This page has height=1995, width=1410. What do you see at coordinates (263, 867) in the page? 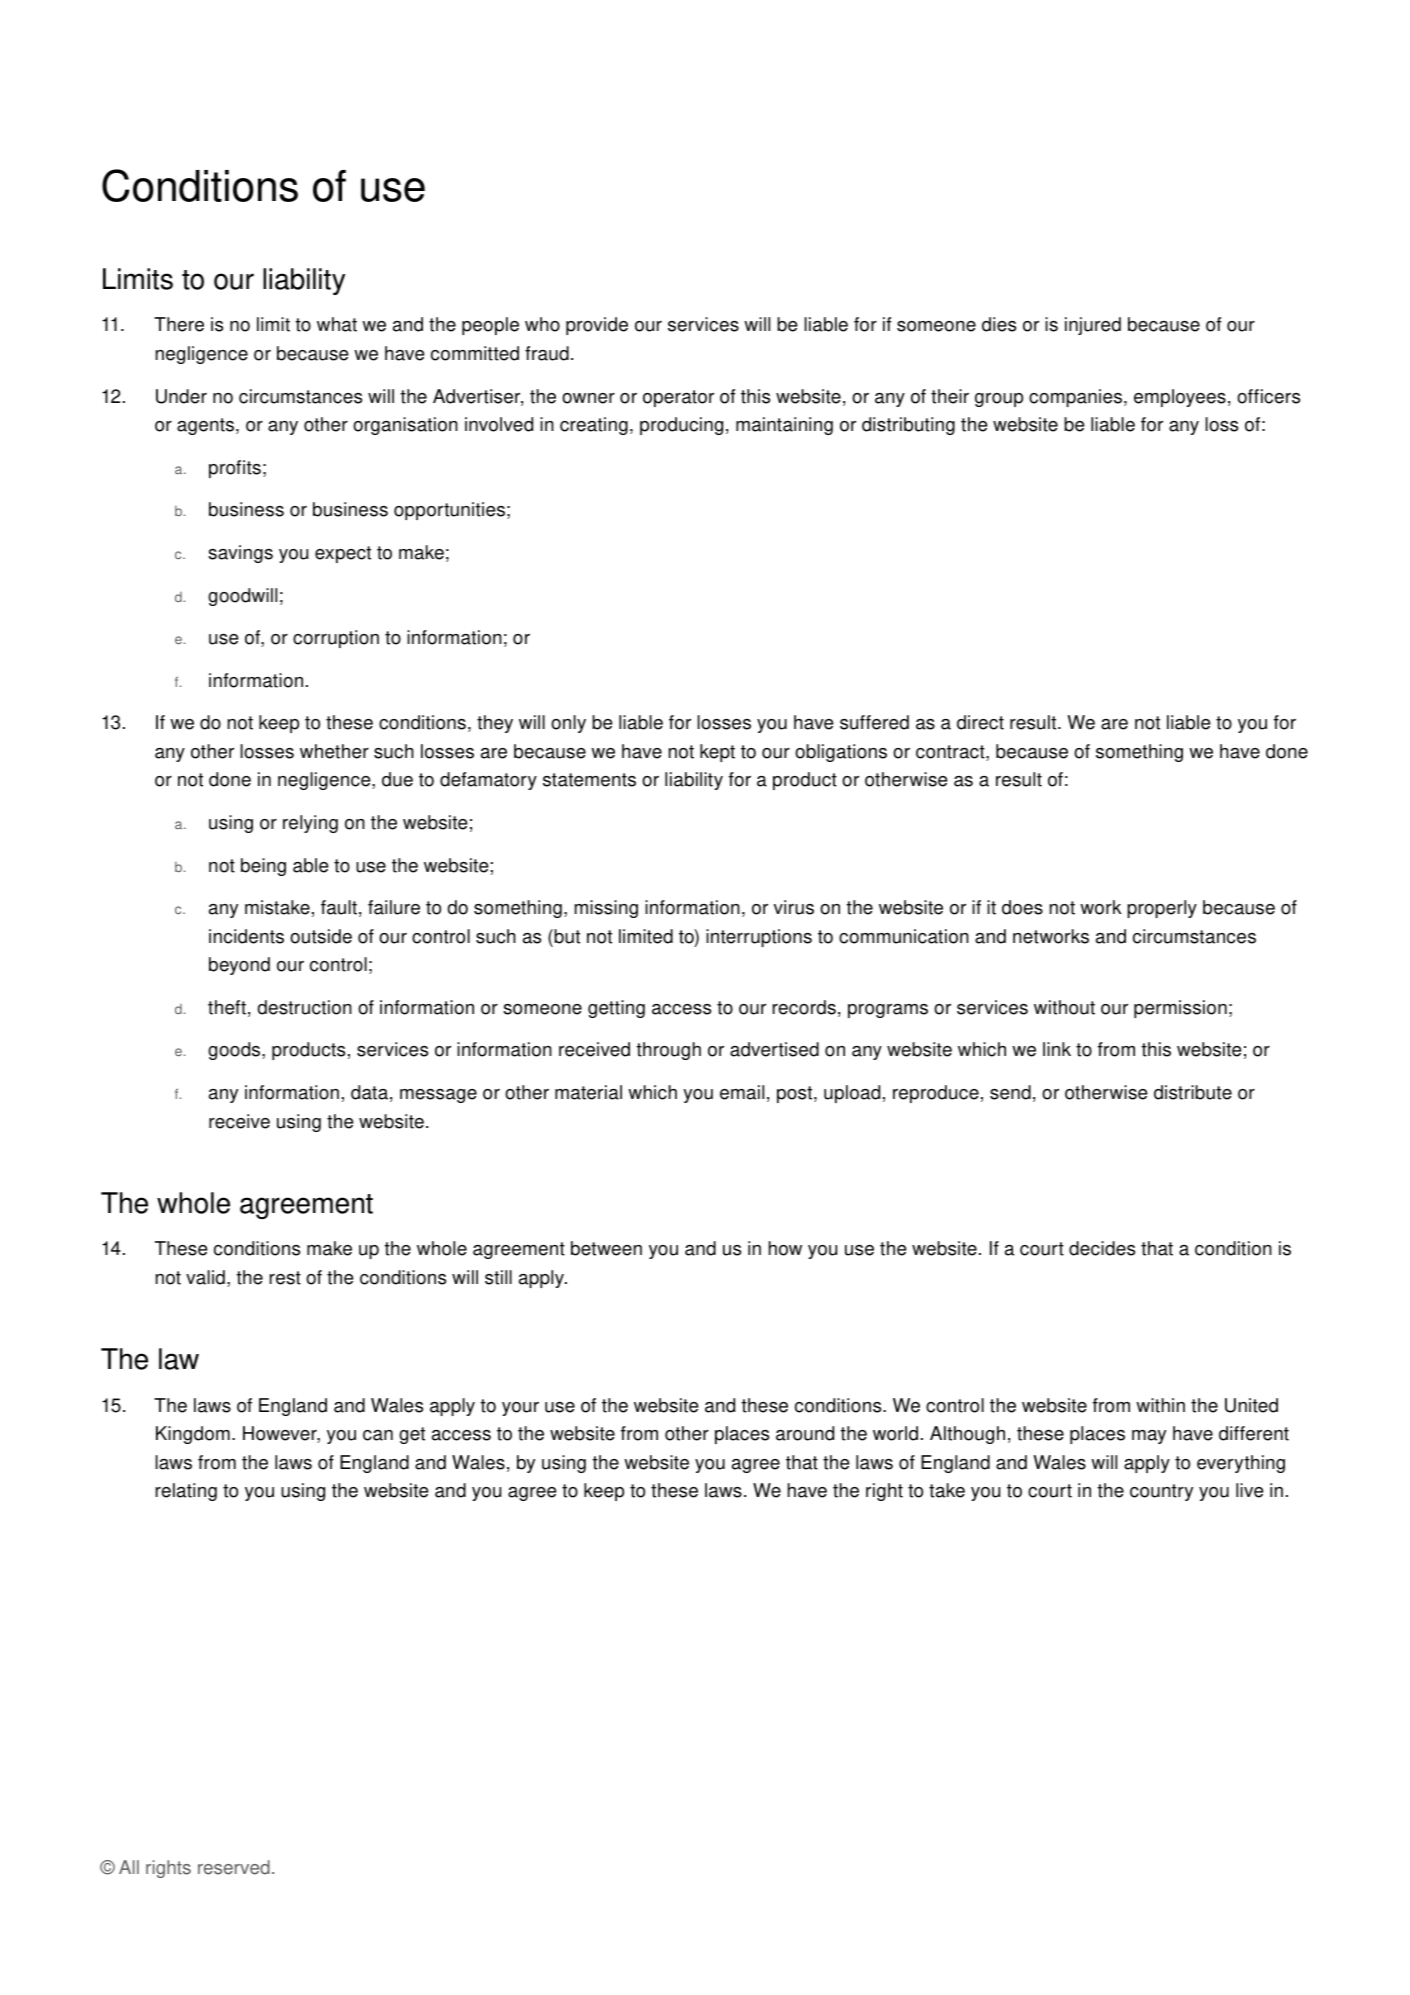
I see `being` at bounding box center [263, 867].
